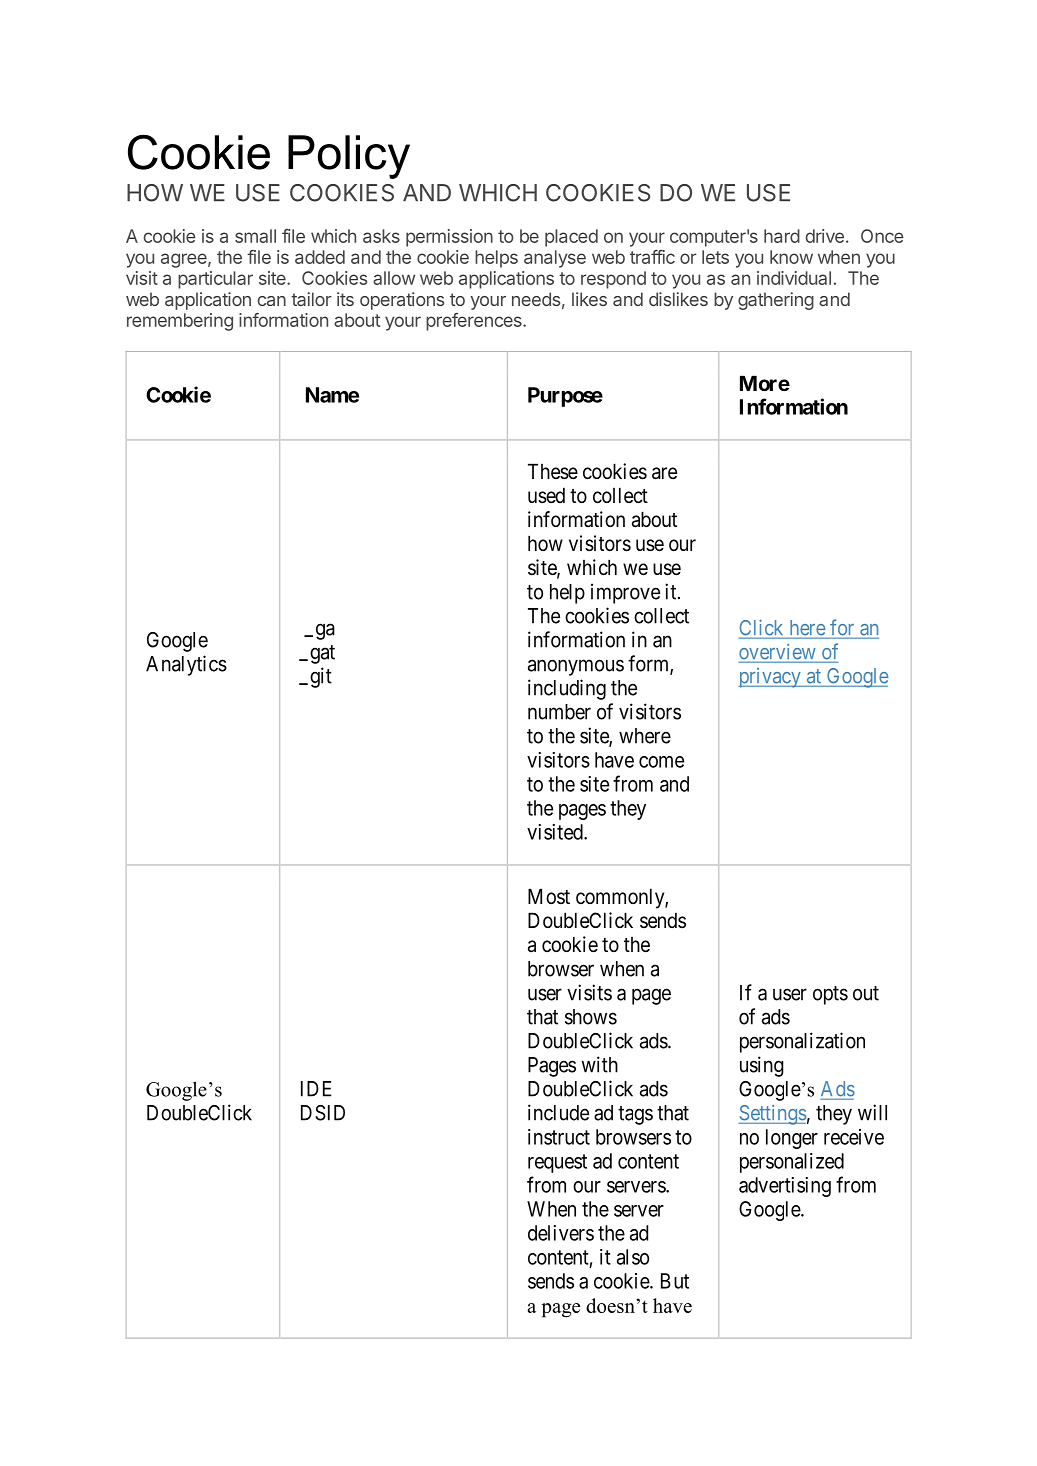 This screenshot has width=1037, height=1466. I want to click on privacy, so click(770, 678).
